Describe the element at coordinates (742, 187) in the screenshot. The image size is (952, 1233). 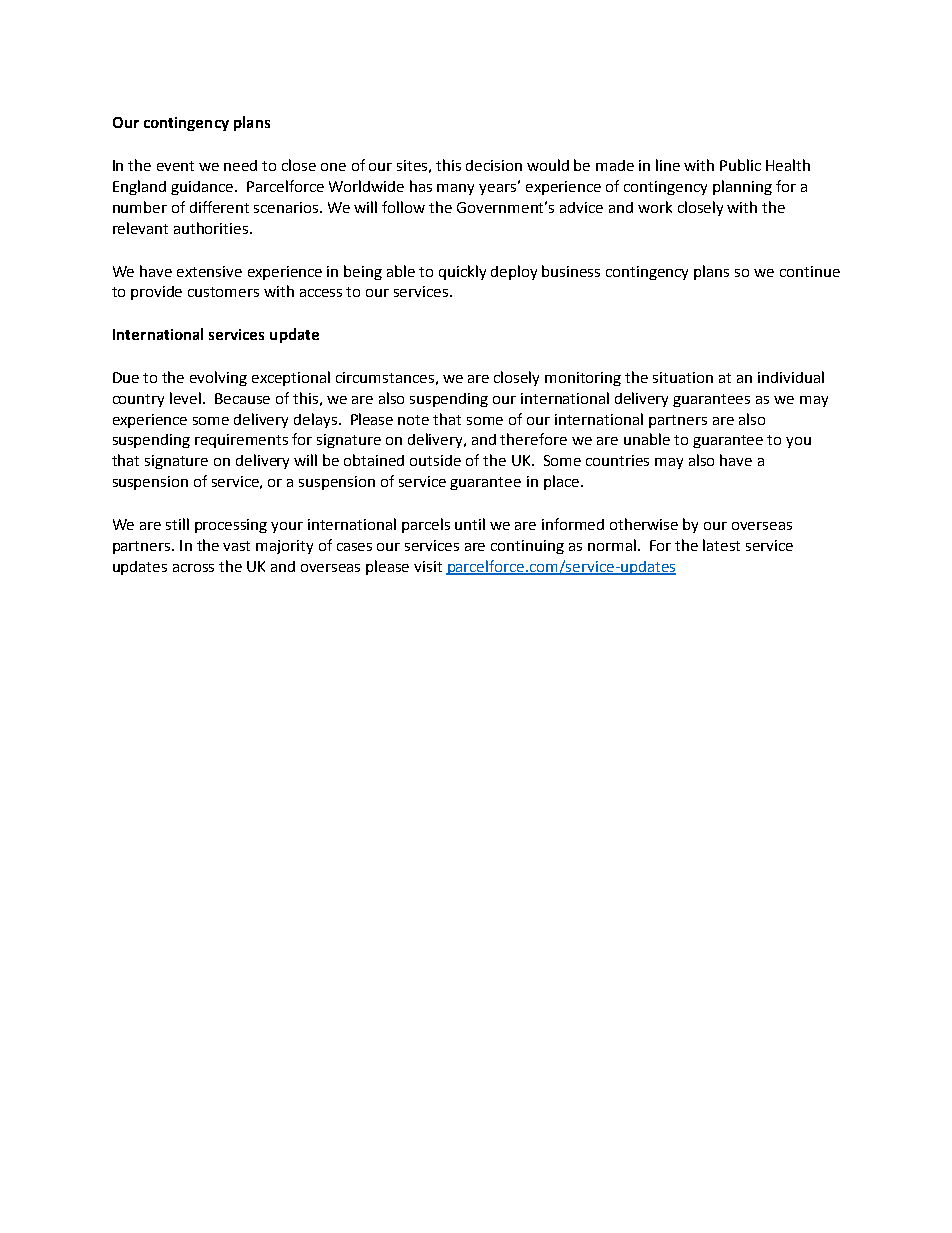
I see `planning` at that location.
